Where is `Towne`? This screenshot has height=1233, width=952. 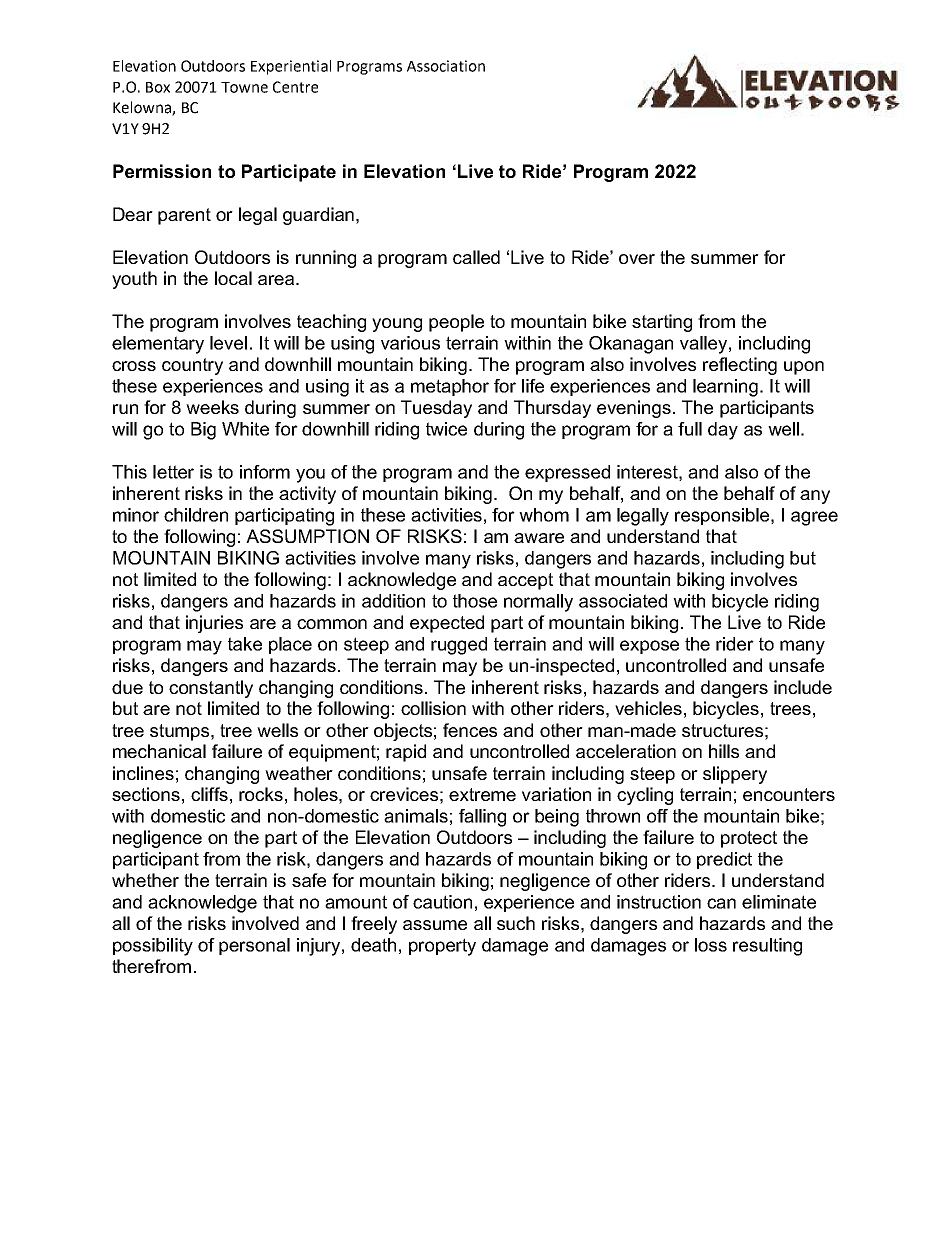 Towne is located at coordinates (244, 87).
